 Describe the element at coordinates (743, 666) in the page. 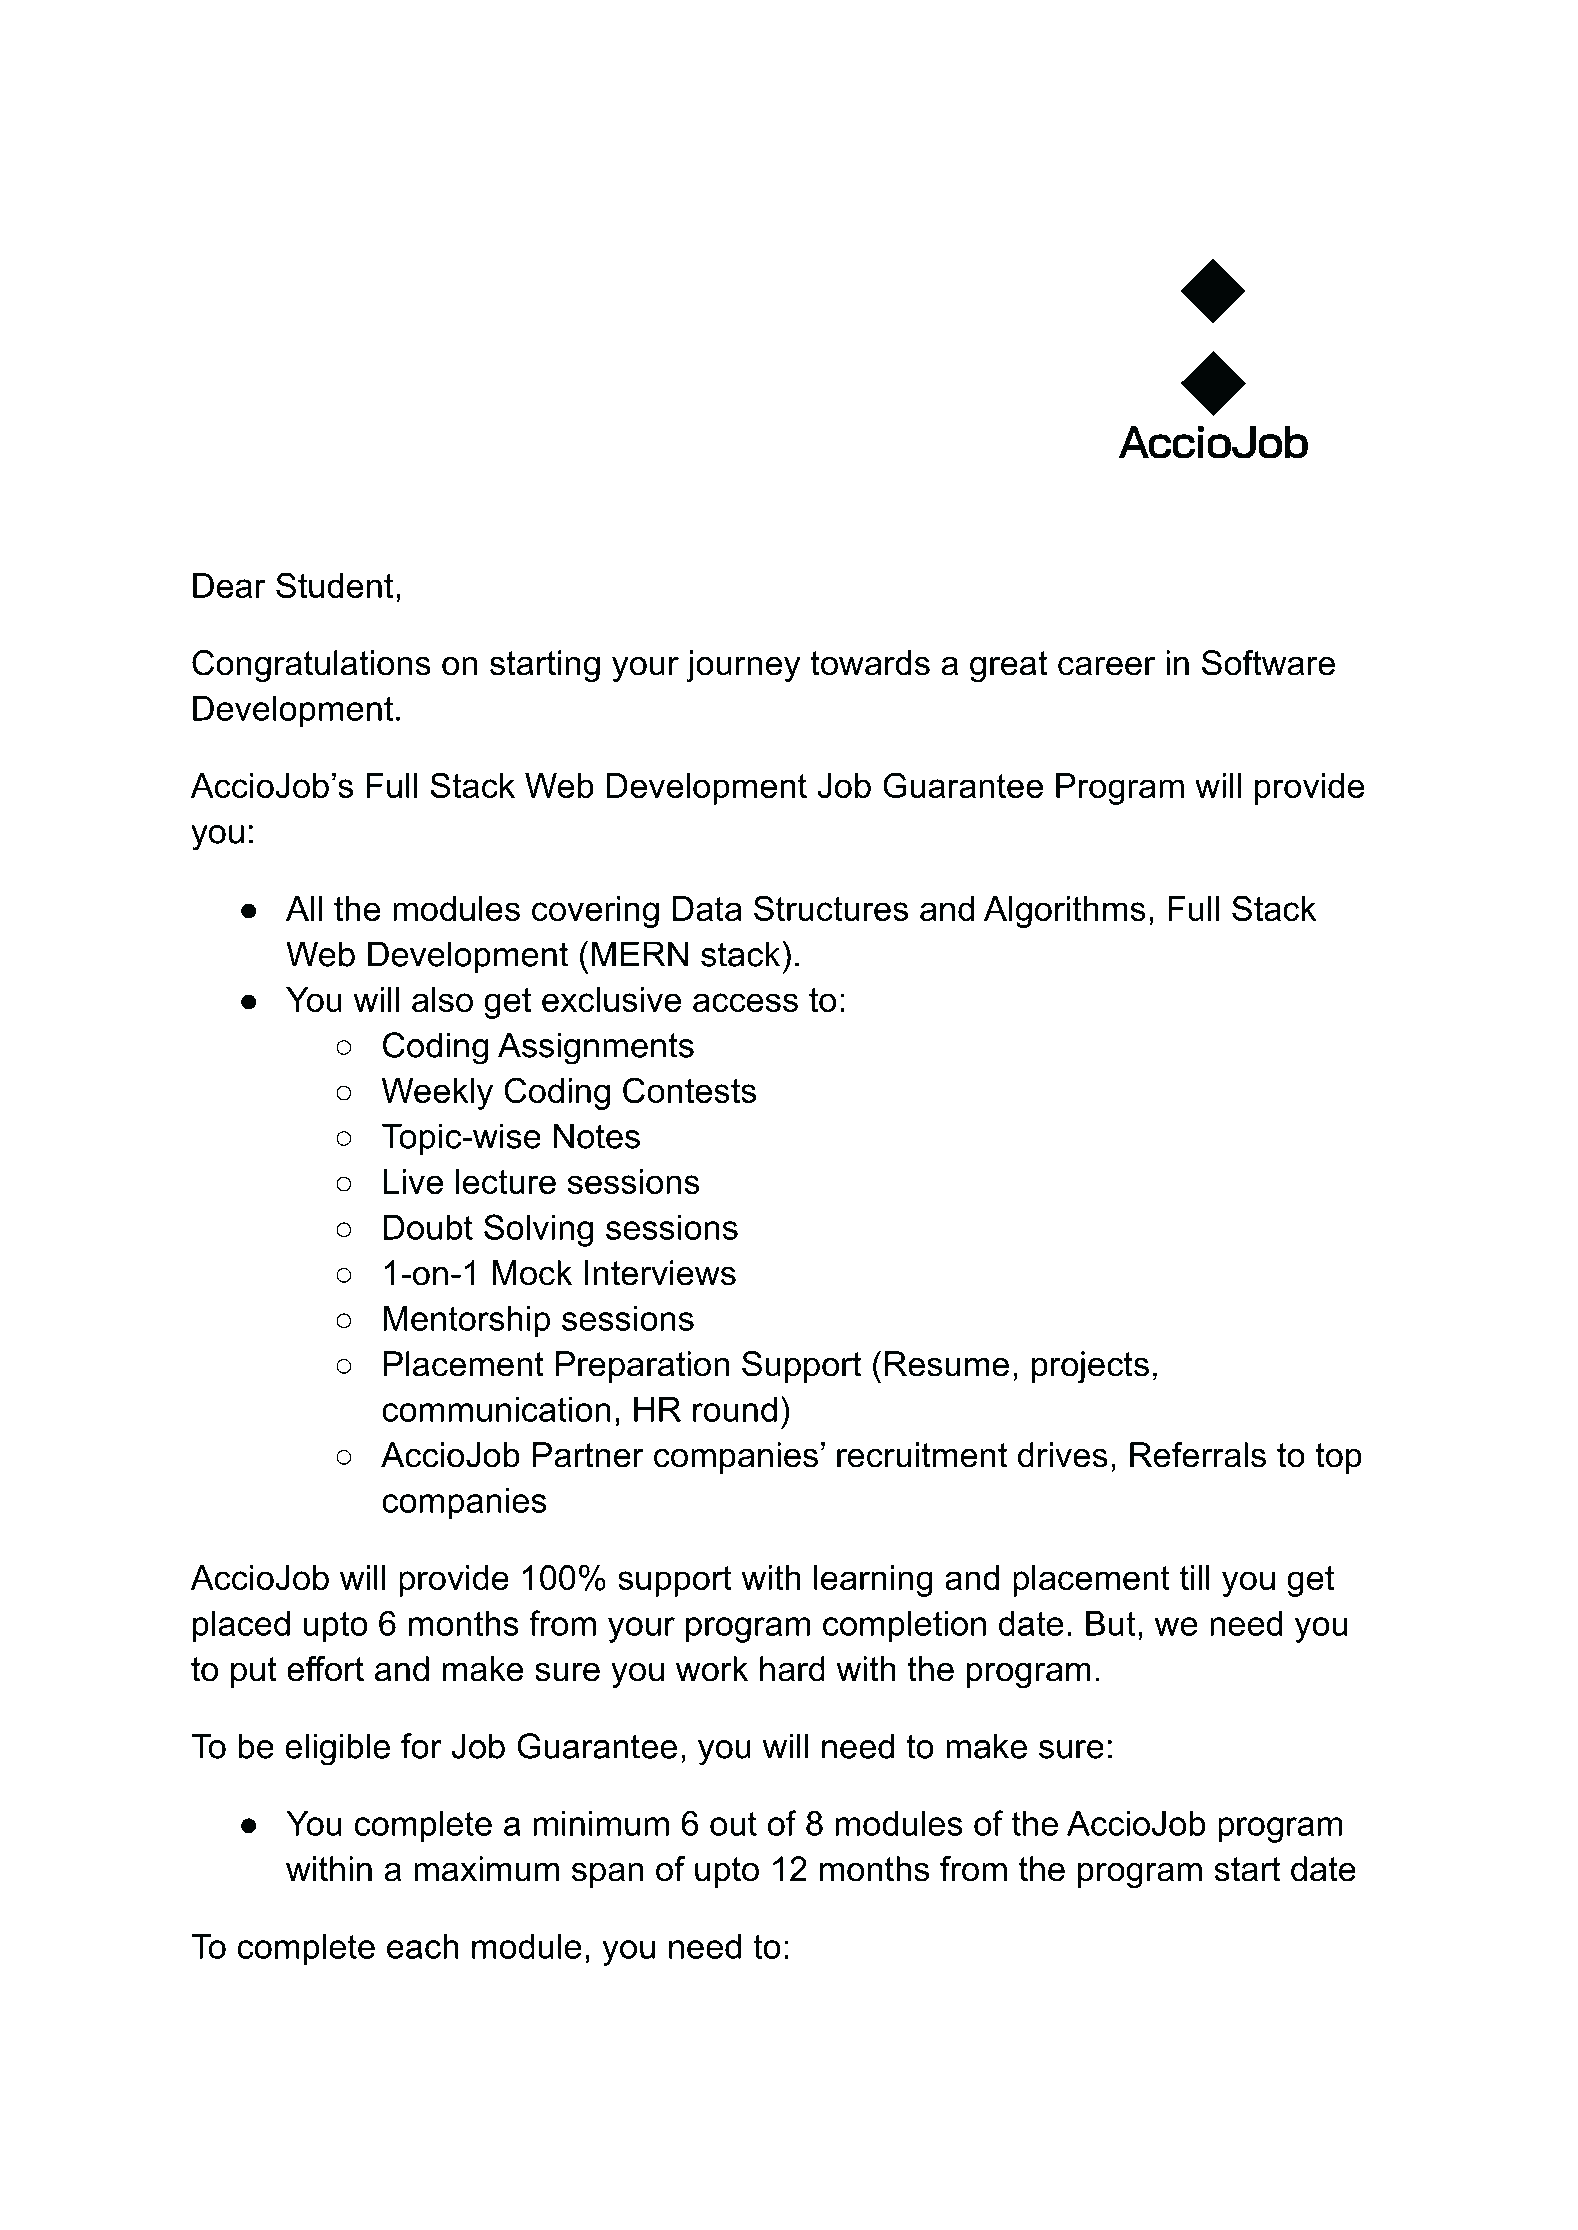

I see `journey` at that location.
